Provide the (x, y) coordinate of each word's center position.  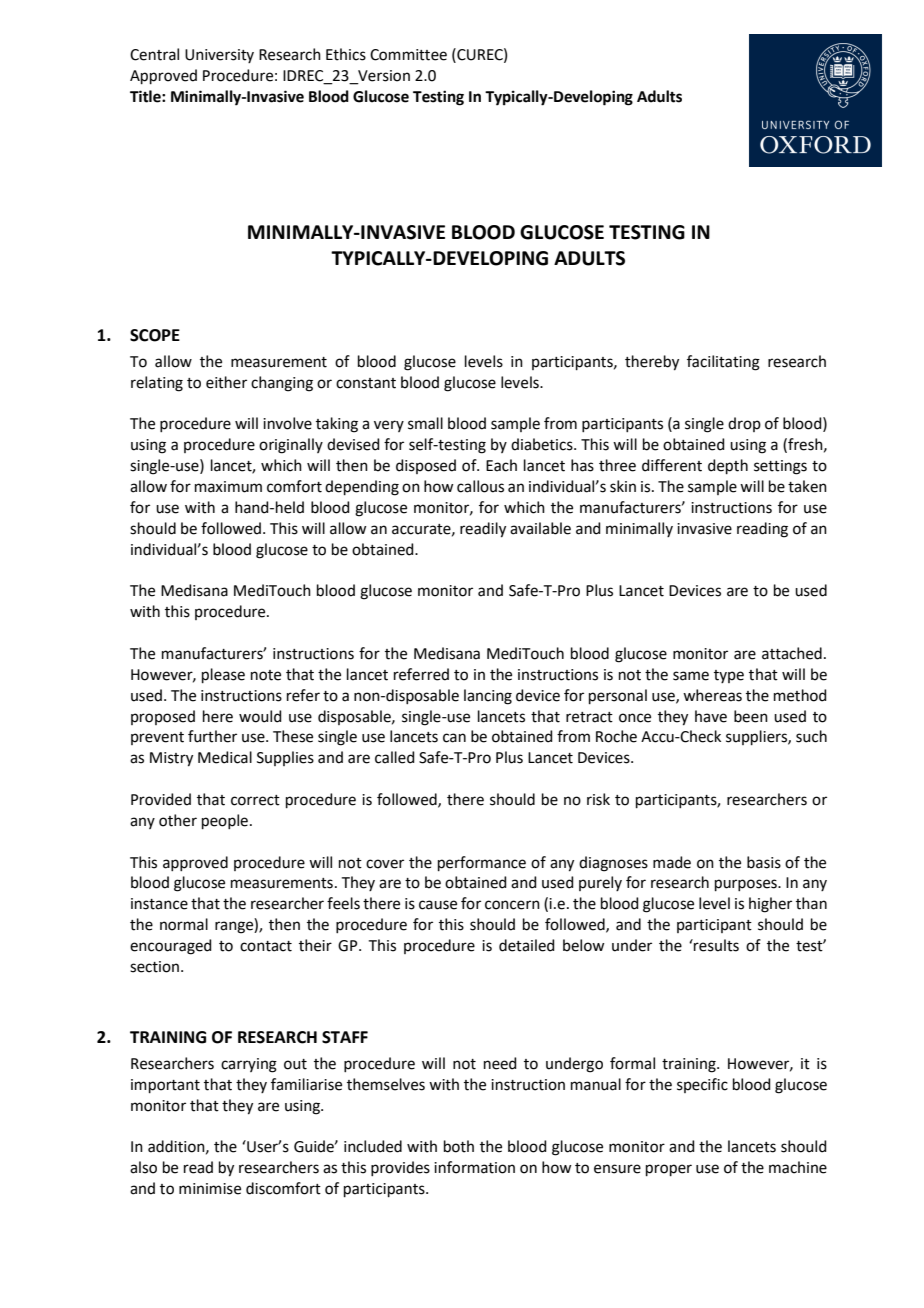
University (219, 56)
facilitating (723, 363)
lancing (488, 697)
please (223, 675)
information (474, 1167)
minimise (210, 1189)
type (729, 676)
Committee (408, 55)
